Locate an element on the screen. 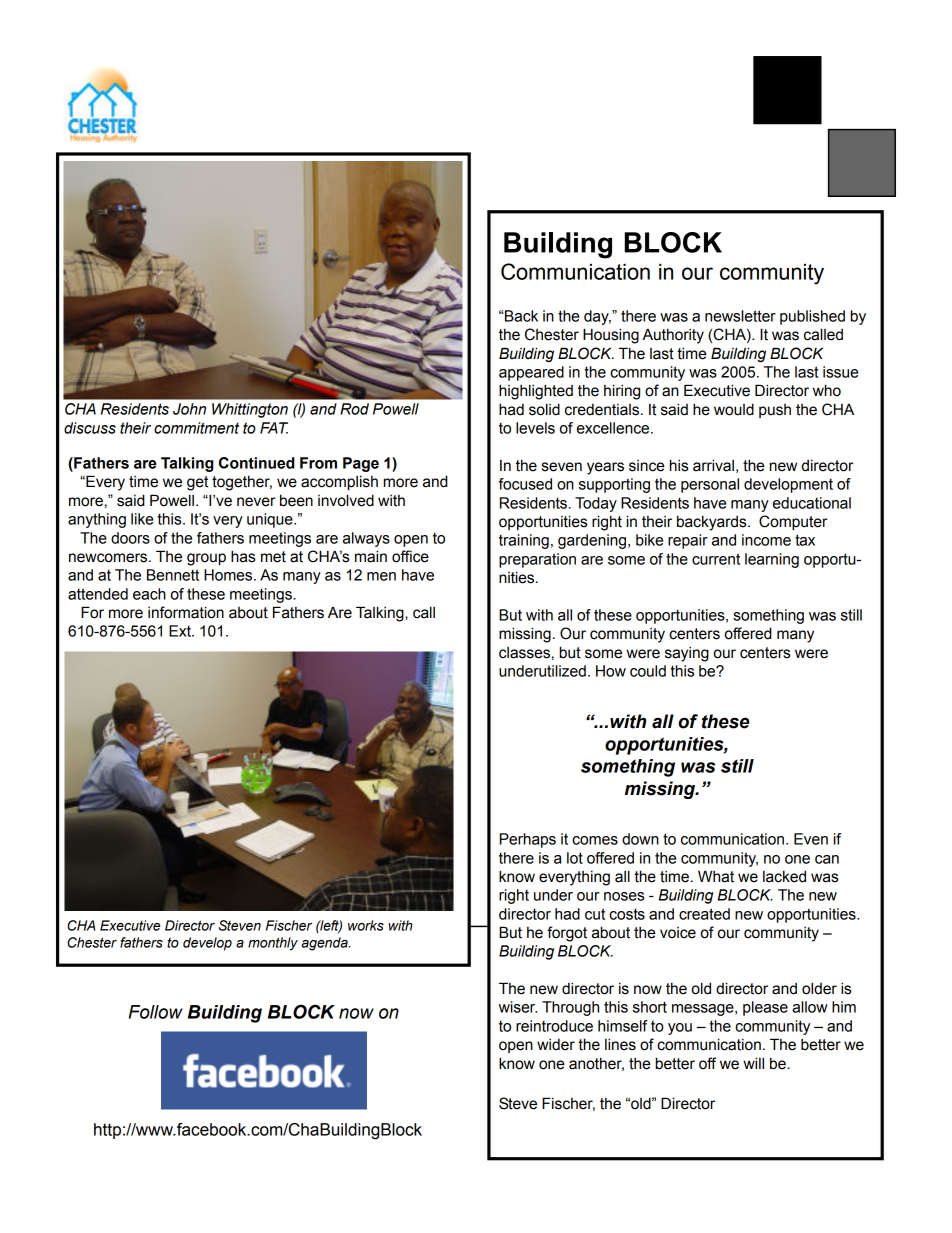  saying is located at coordinates (687, 654).
